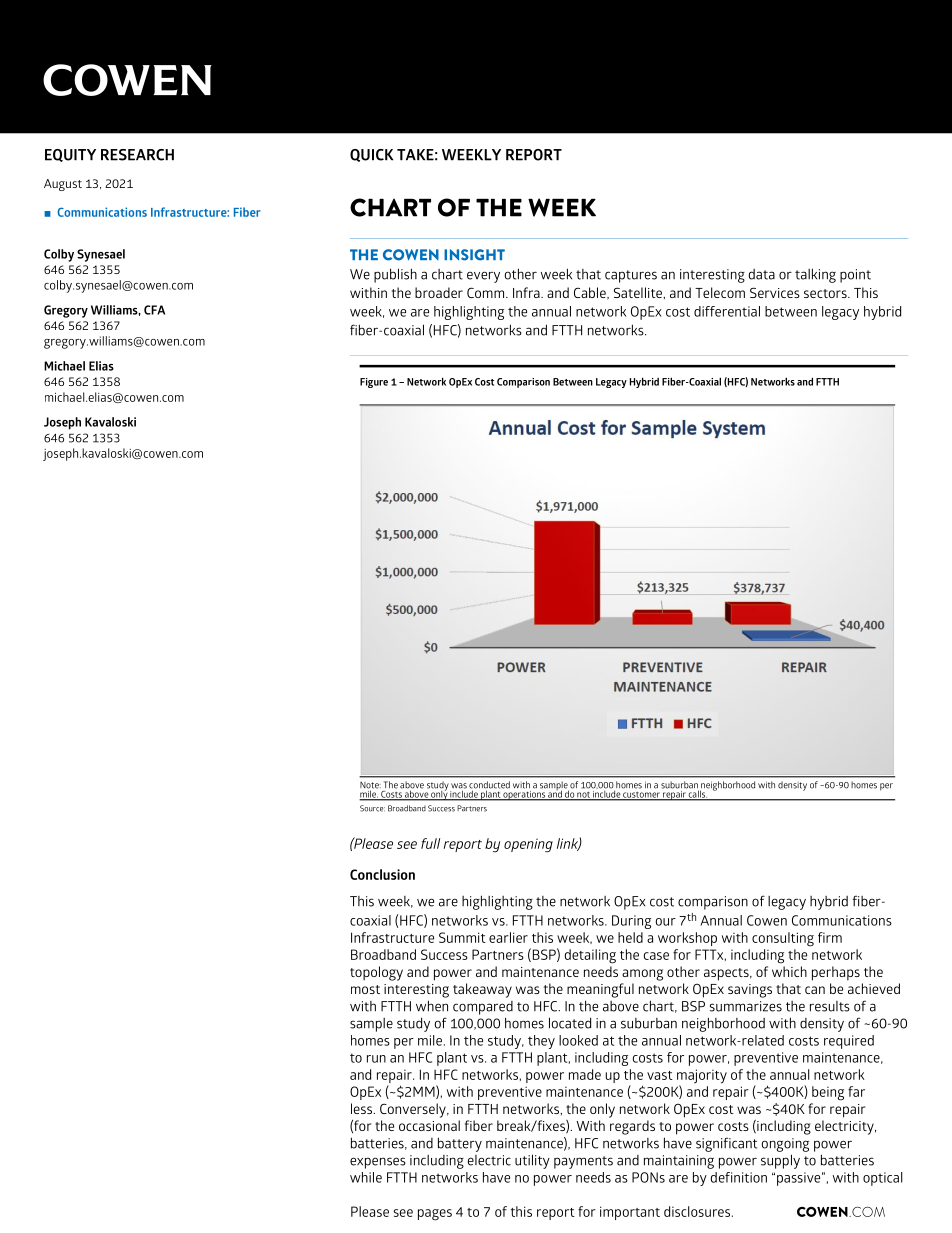  Describe the element at coordinates (474, 255) in the page. I see `INSIGHT` at that location.
